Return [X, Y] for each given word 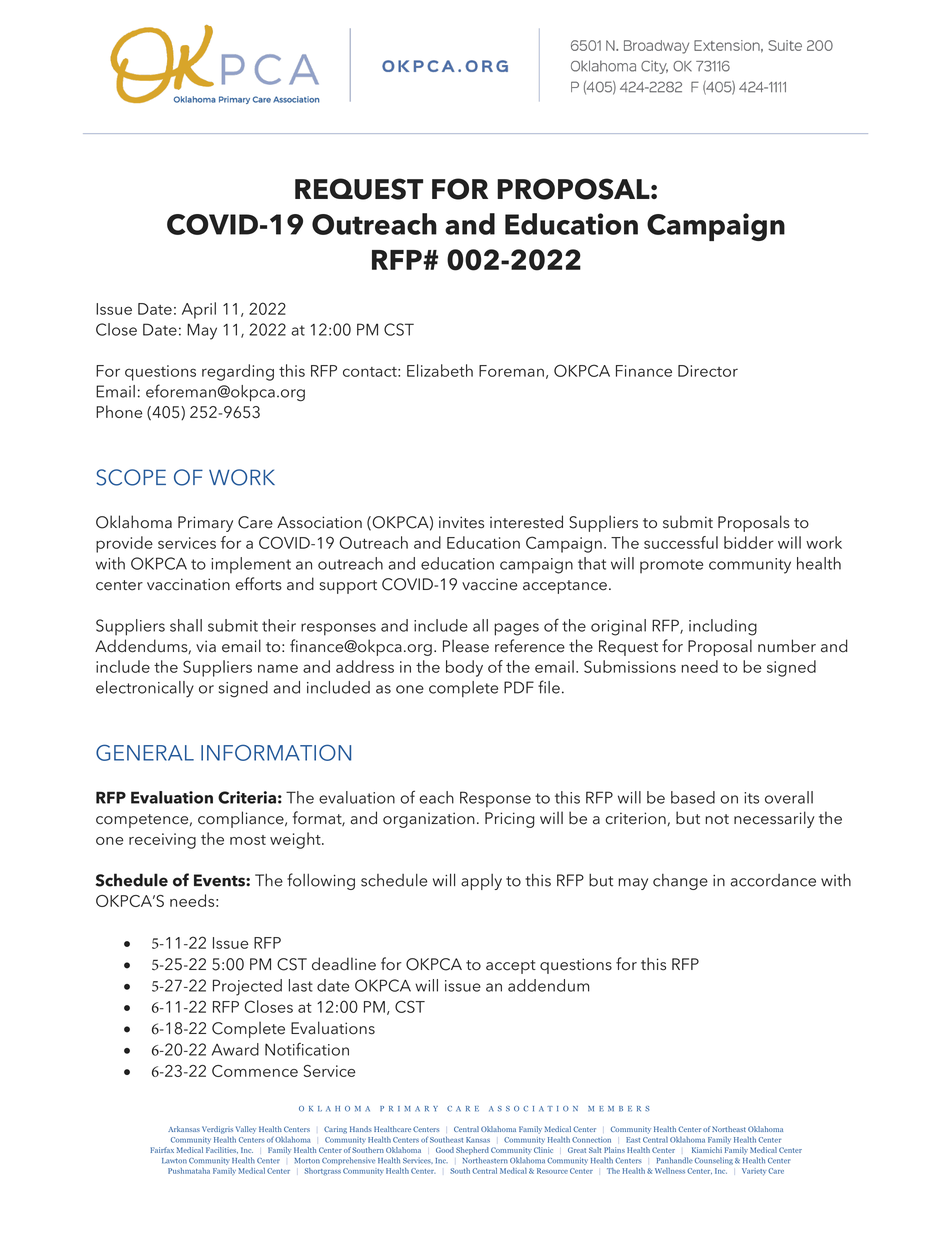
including [723, 627]
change [680, 882]
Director [708, 371]
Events [220, 880]
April [199, 310]
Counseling [714, 1161]
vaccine [489, 584]
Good [445, 1150]
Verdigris [217, 1130]
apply [481, 882]
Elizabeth [440, 370]
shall [186, 625]
